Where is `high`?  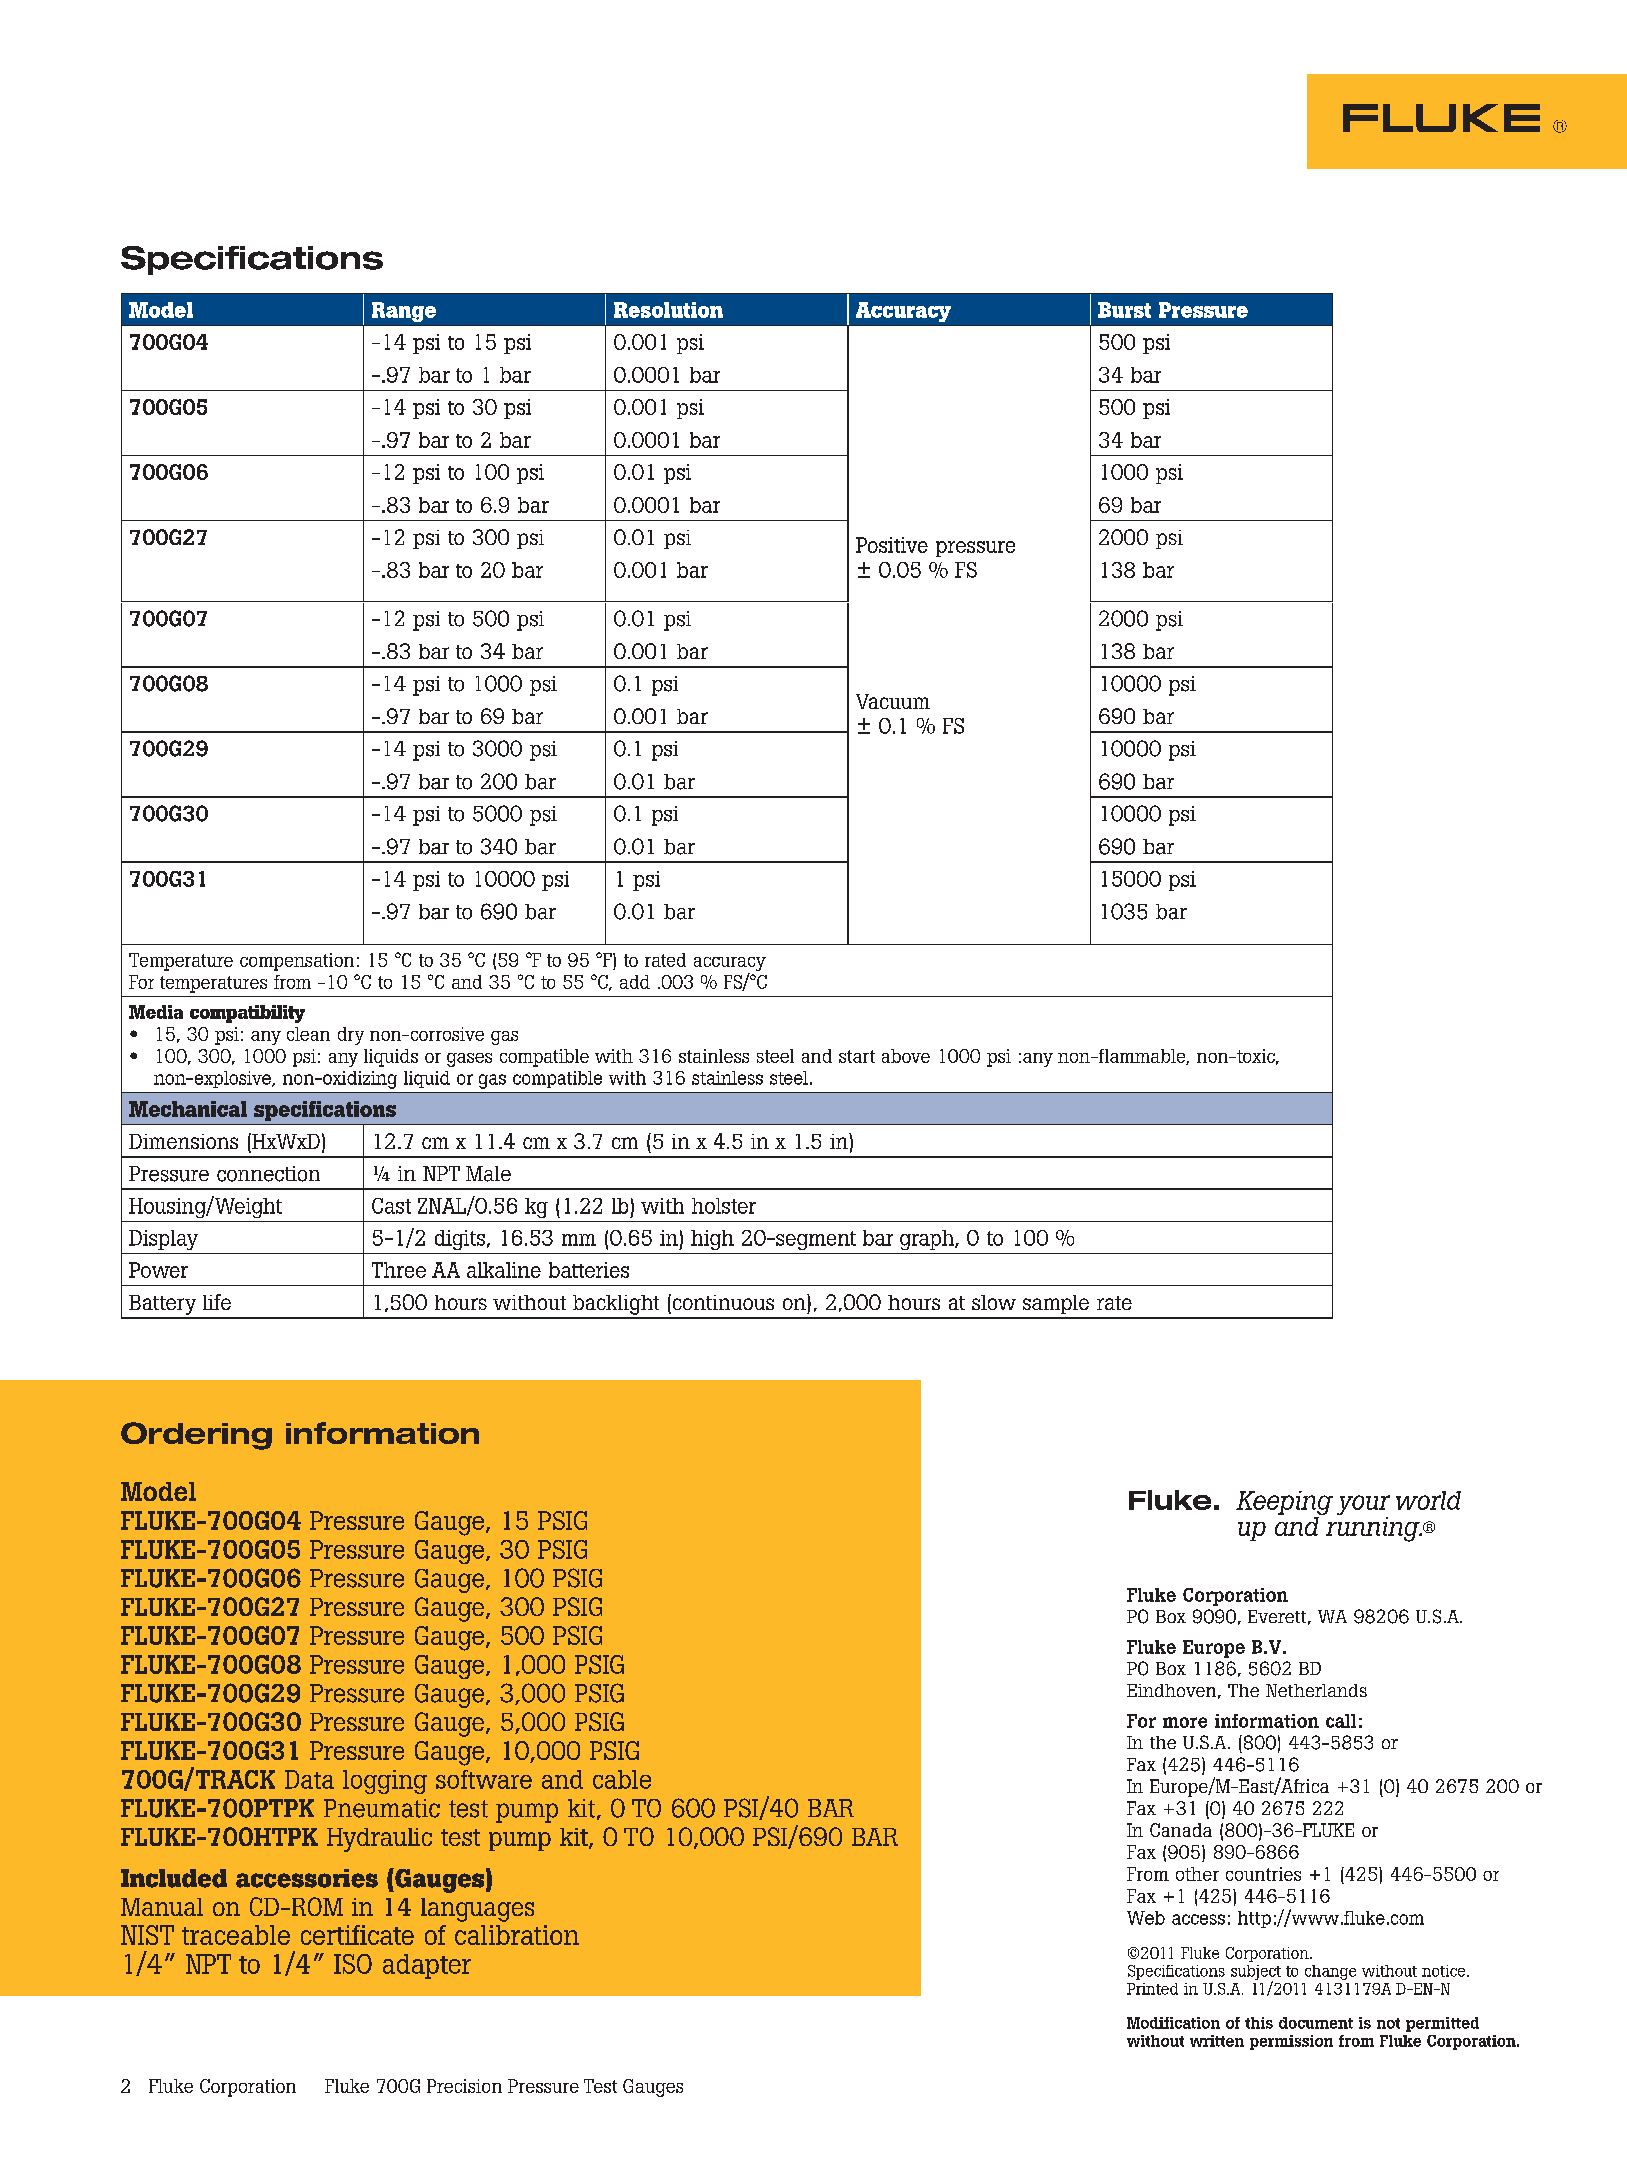 high is located at coordinates (712, 1240).
